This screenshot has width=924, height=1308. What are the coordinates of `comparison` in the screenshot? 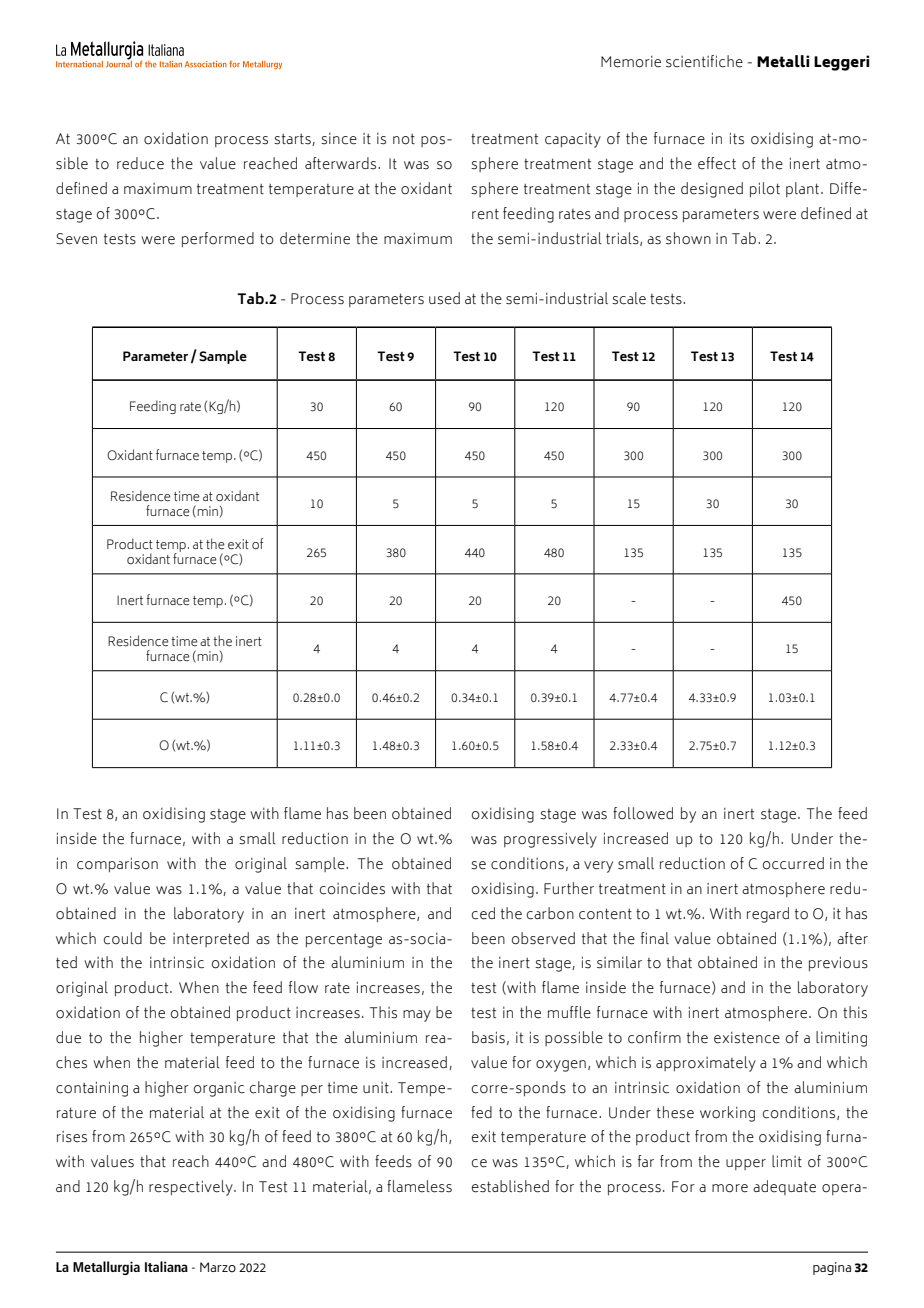 It's located at (117, 864).
